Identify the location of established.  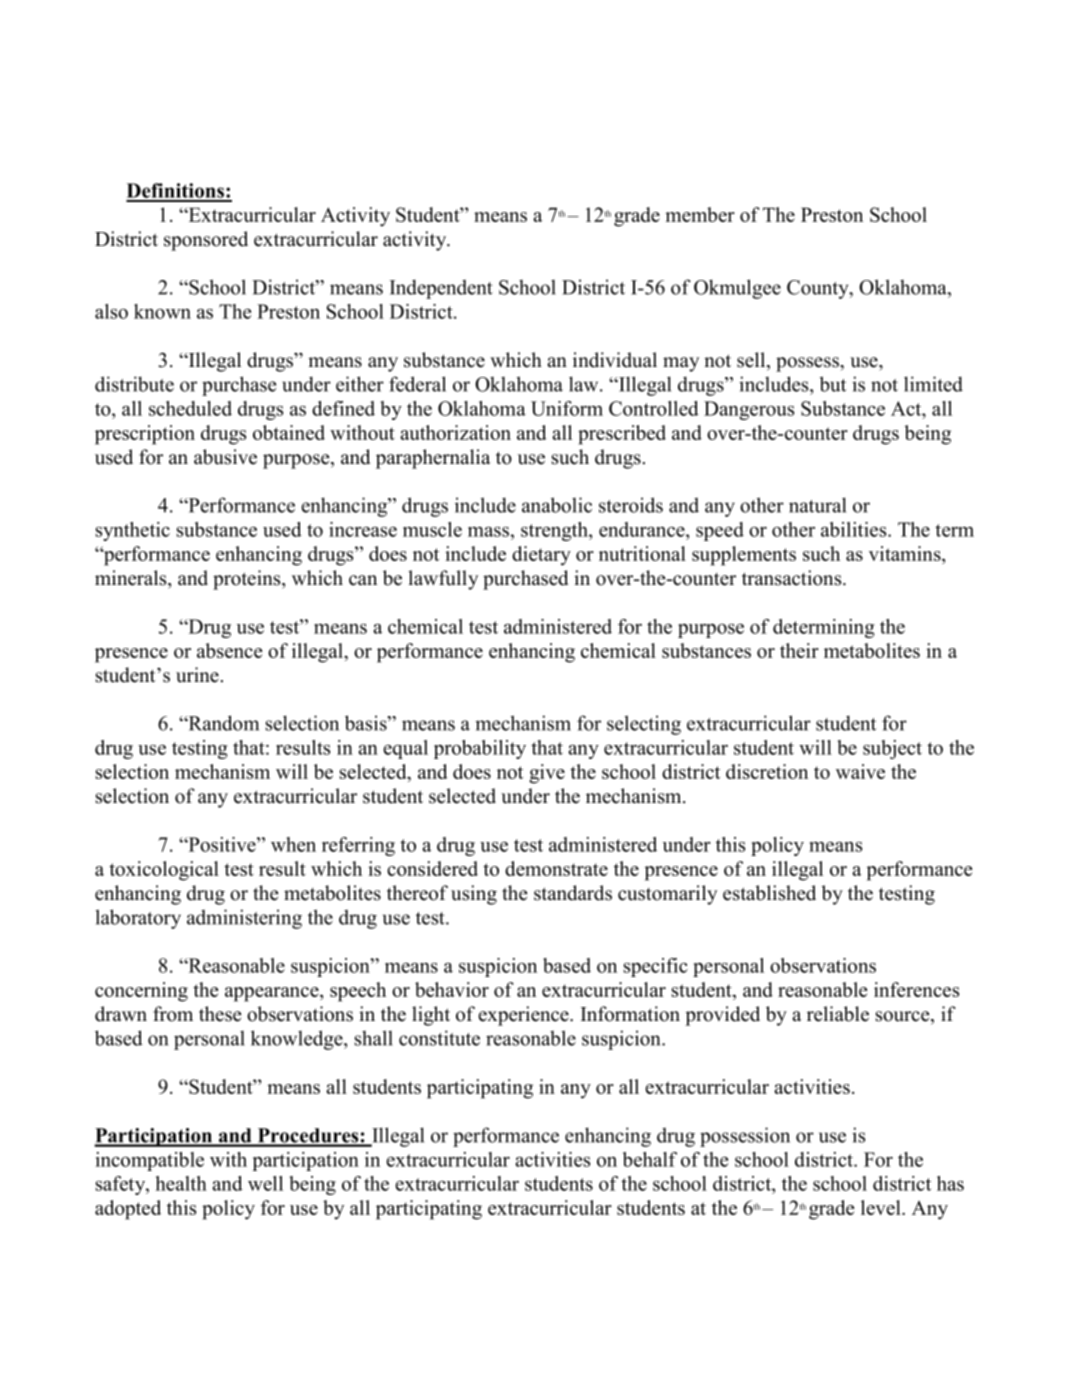
(769, 893).
